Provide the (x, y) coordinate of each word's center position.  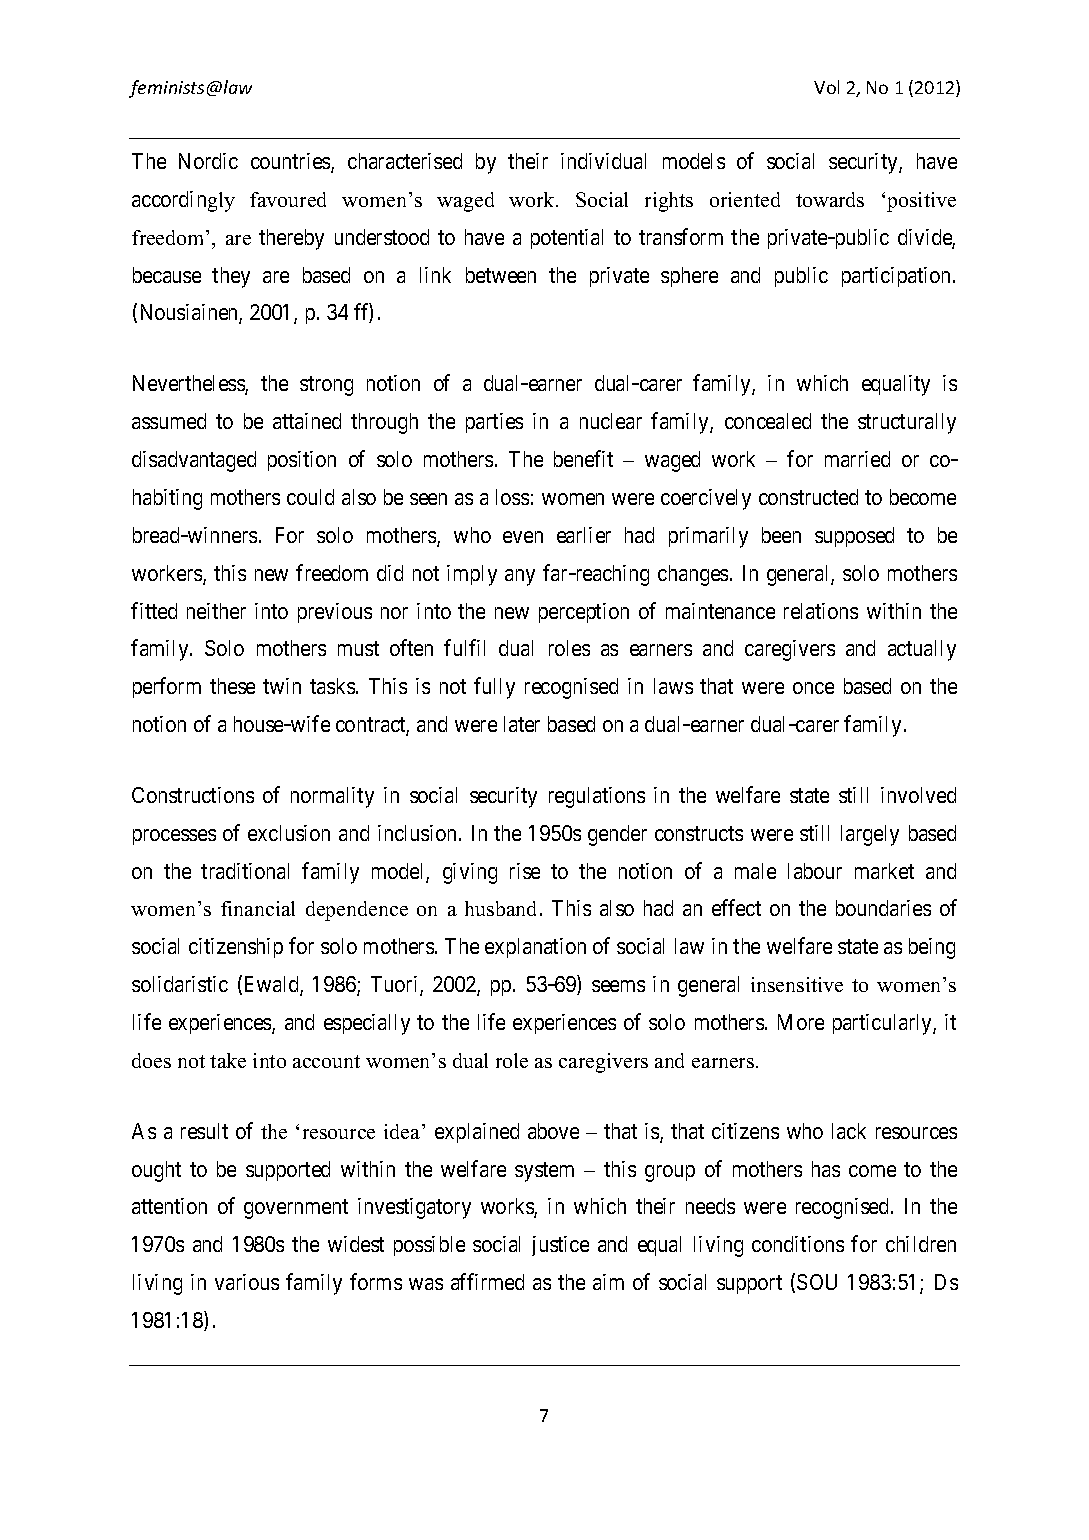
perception (584, 613)
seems (618, 986)
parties (494, 423)
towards (830, 199)
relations (821, 611)
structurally (907, 423)
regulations (597, 797)
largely (870, 835)
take (228, 1060)
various (247, 1282)
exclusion (289, 833)
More (801, 1022)
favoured (288, 199)
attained (307, 421)
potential (567, 239)
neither (216, 611)
